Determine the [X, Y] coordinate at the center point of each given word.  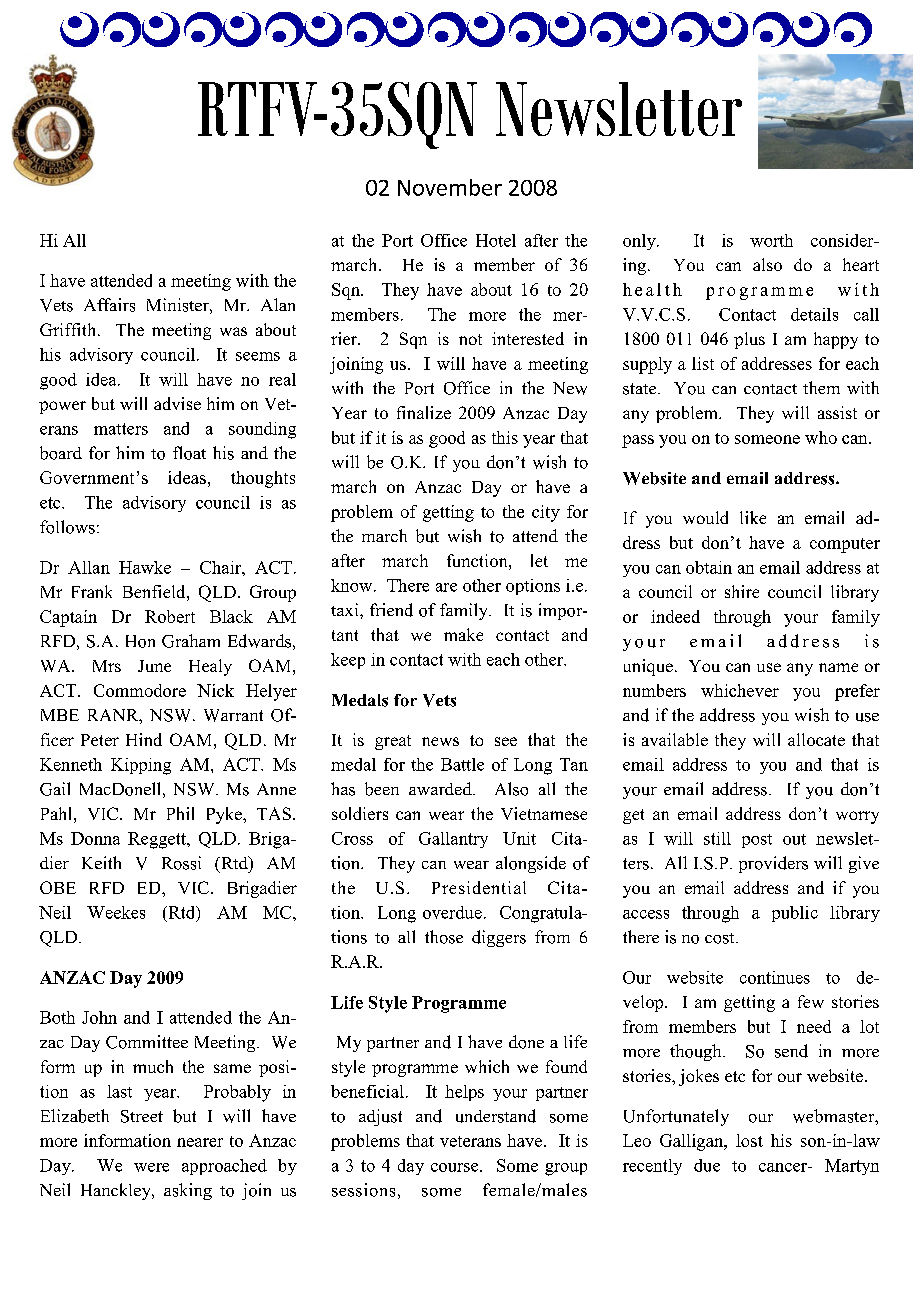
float [189, 453]
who [821, 437]
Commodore [140, 690]
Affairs [109, 305]
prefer [857, 692]
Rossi [181, 863]
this [505, 437]
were [151, 1167]
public [795, 914]
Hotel [496, 240]
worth [771, 240]
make [463, 634]
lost [749, 1140]
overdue [452, 912]
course [456, 1167]
